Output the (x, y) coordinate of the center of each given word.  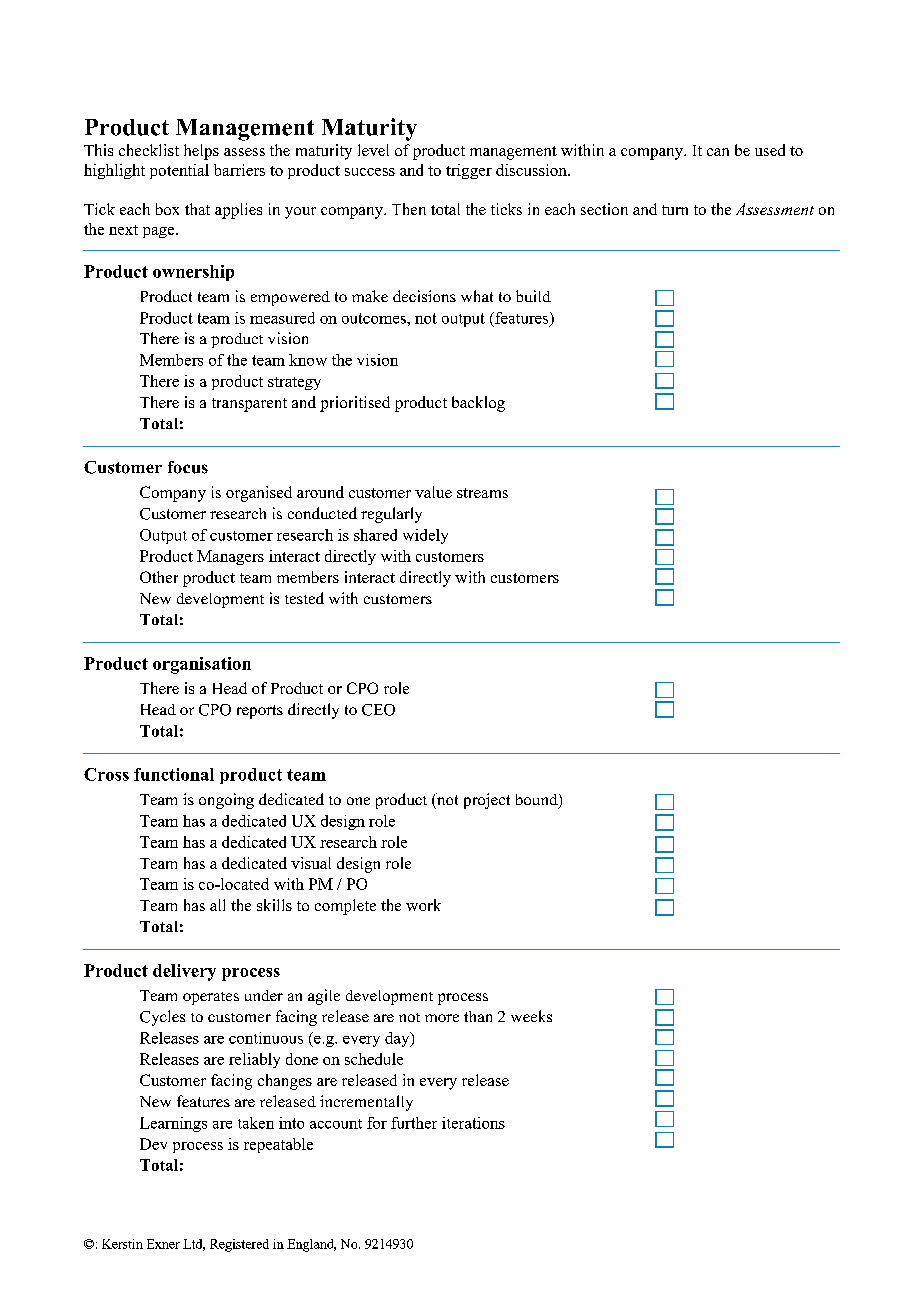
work (423, 905)
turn (675, 210)
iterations (473, 1123)
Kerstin (122, 1244)
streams (482, 493)
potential (179, 171)
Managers (230, 557)
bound (538, 801)
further (414, 1123)
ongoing (226, 801)
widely (425, 536)
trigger (469, 171)
